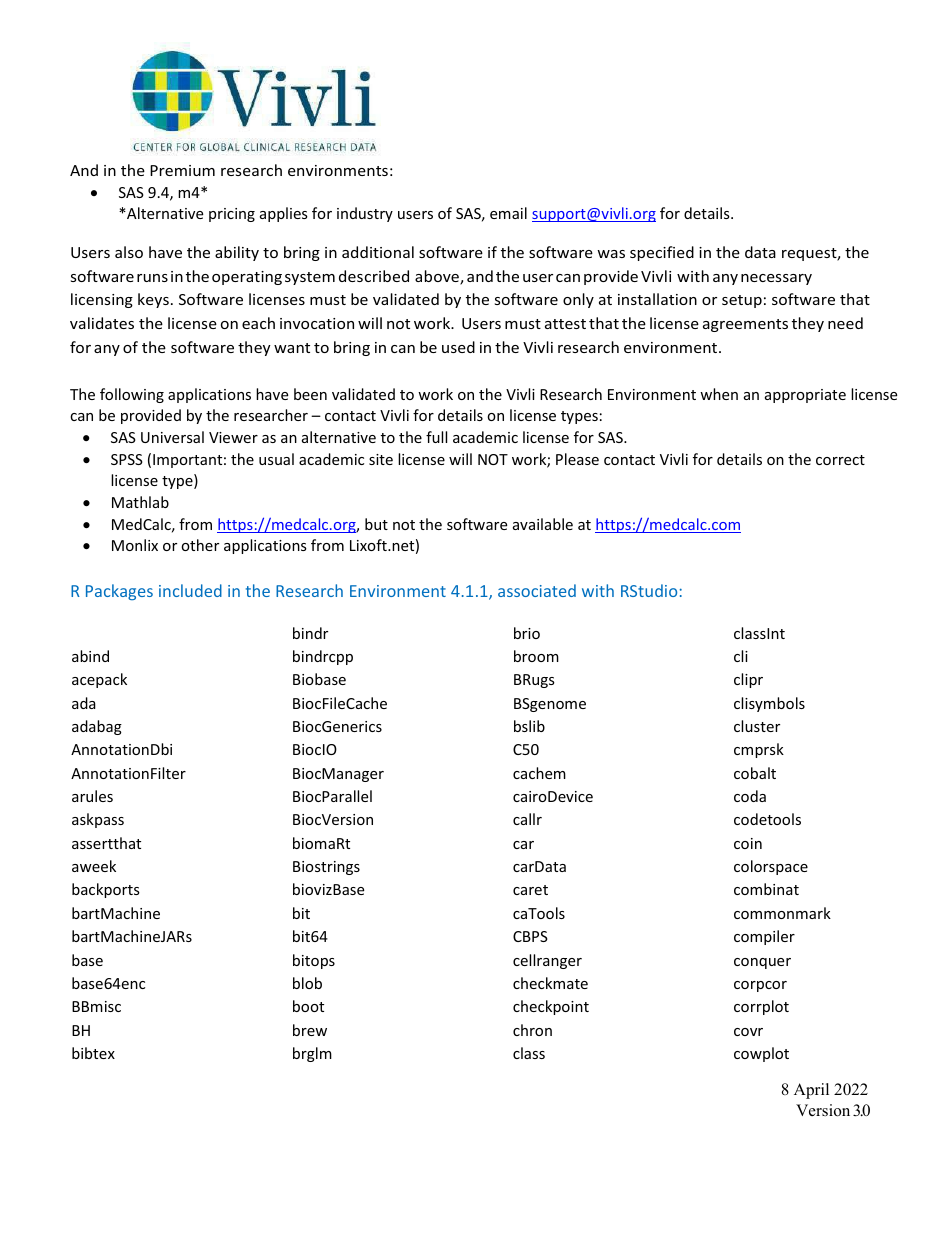 Image resolution: width=952 pixels, height=1233 pixels. Describe the element at coordinates (527, 819) in the document. I see `callr` at that location.
